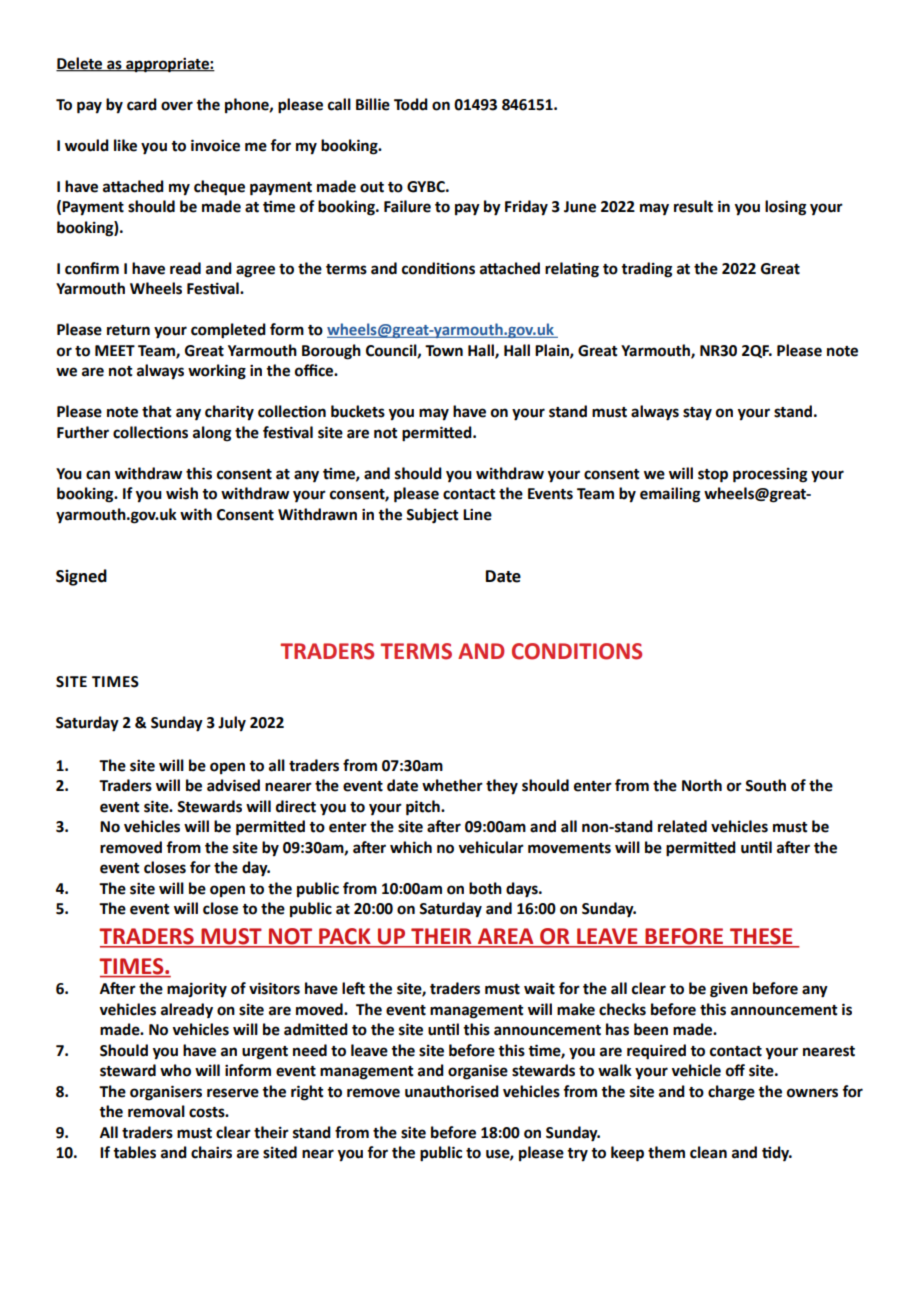 Image resolution: width=924 pixels, height=1308 pixels. What do you see at coordinates (411, 104) in the page?
I see `Todd` at bounding box center [411, 104].
